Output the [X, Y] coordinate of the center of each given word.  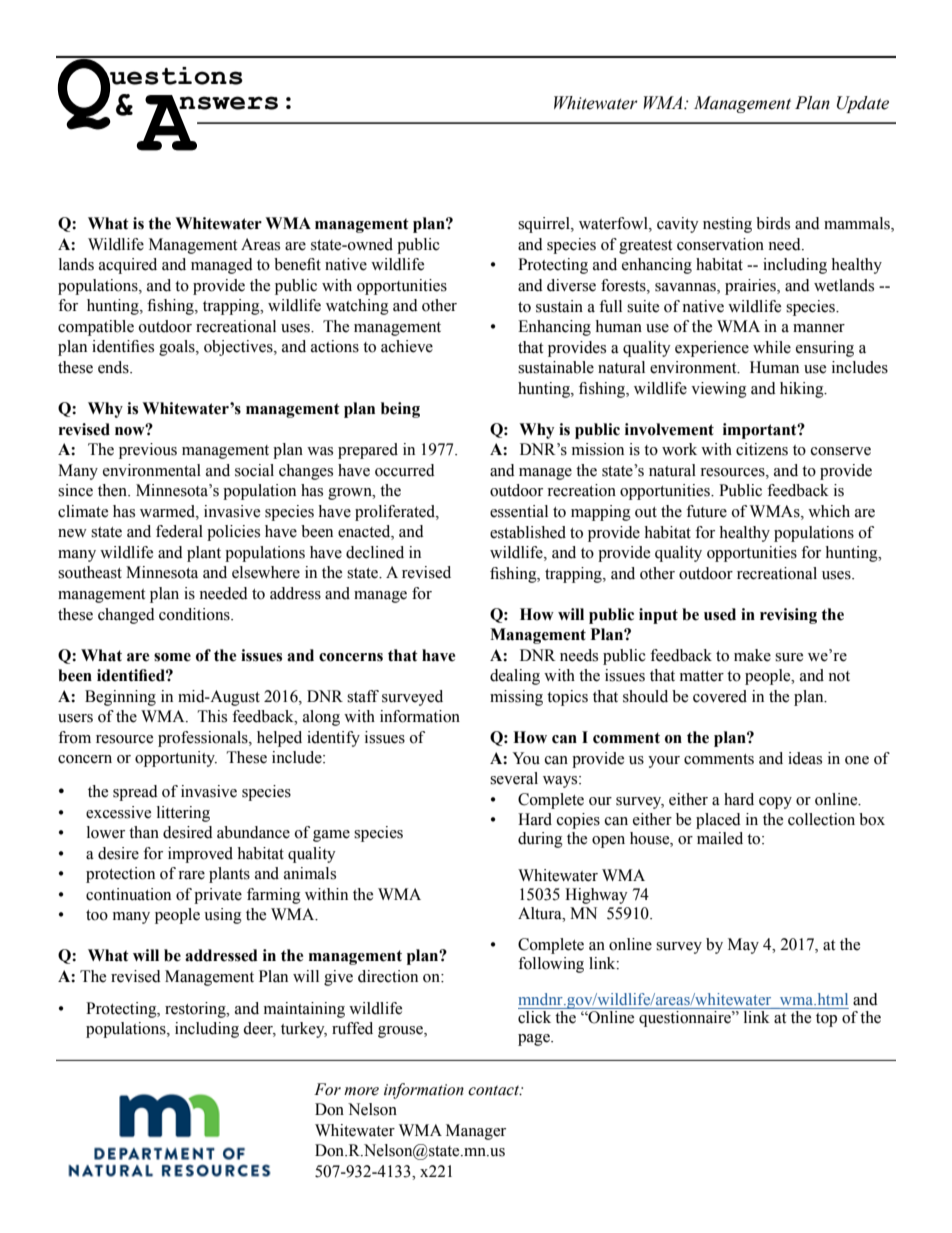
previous [148, 451]
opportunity [176, 759]
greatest [645, 247]
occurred [405, 470]
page [535, 1040]
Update [863, 104]
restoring [196, 1010]
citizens [762, 449]
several [514, 778]
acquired [128, 266]
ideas [805, 758]
